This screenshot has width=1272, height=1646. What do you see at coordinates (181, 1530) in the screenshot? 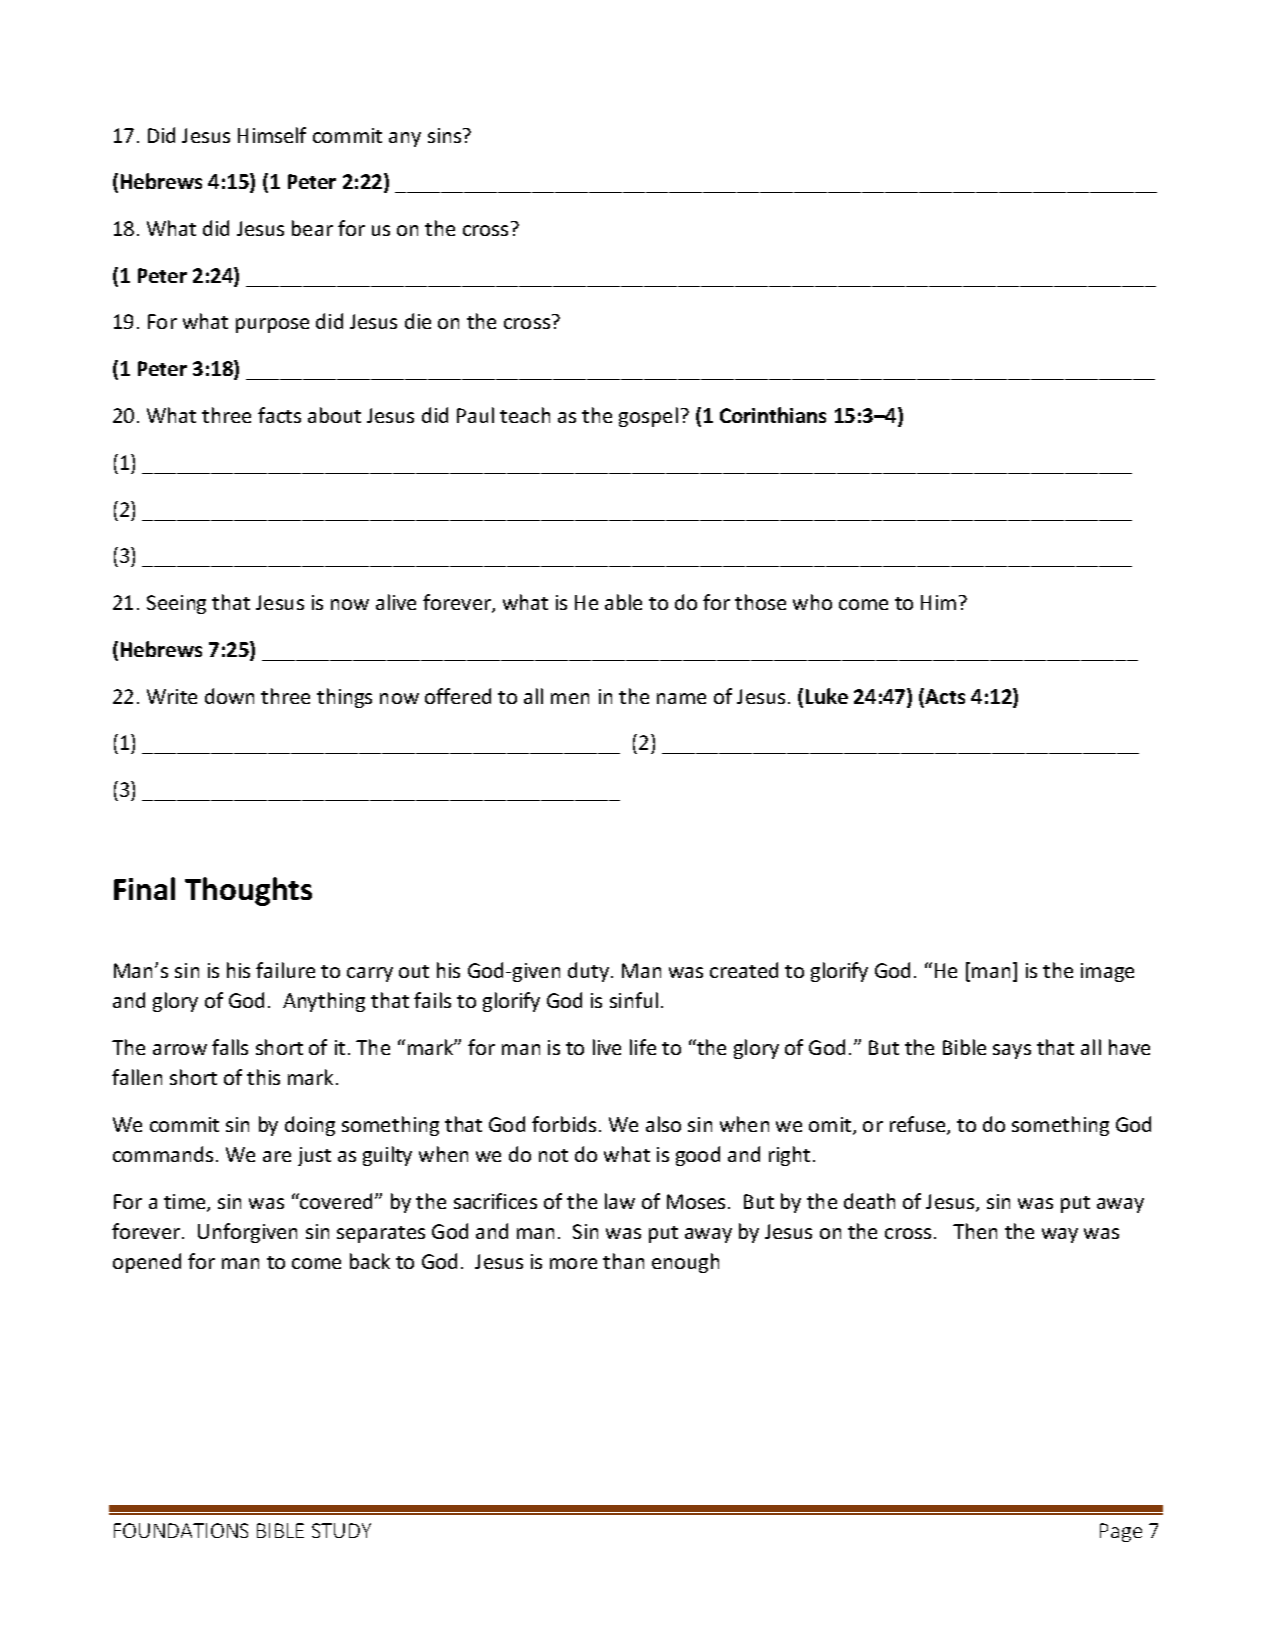
I see `FOUNDATIONS` at bounding box center [181, 1530].
